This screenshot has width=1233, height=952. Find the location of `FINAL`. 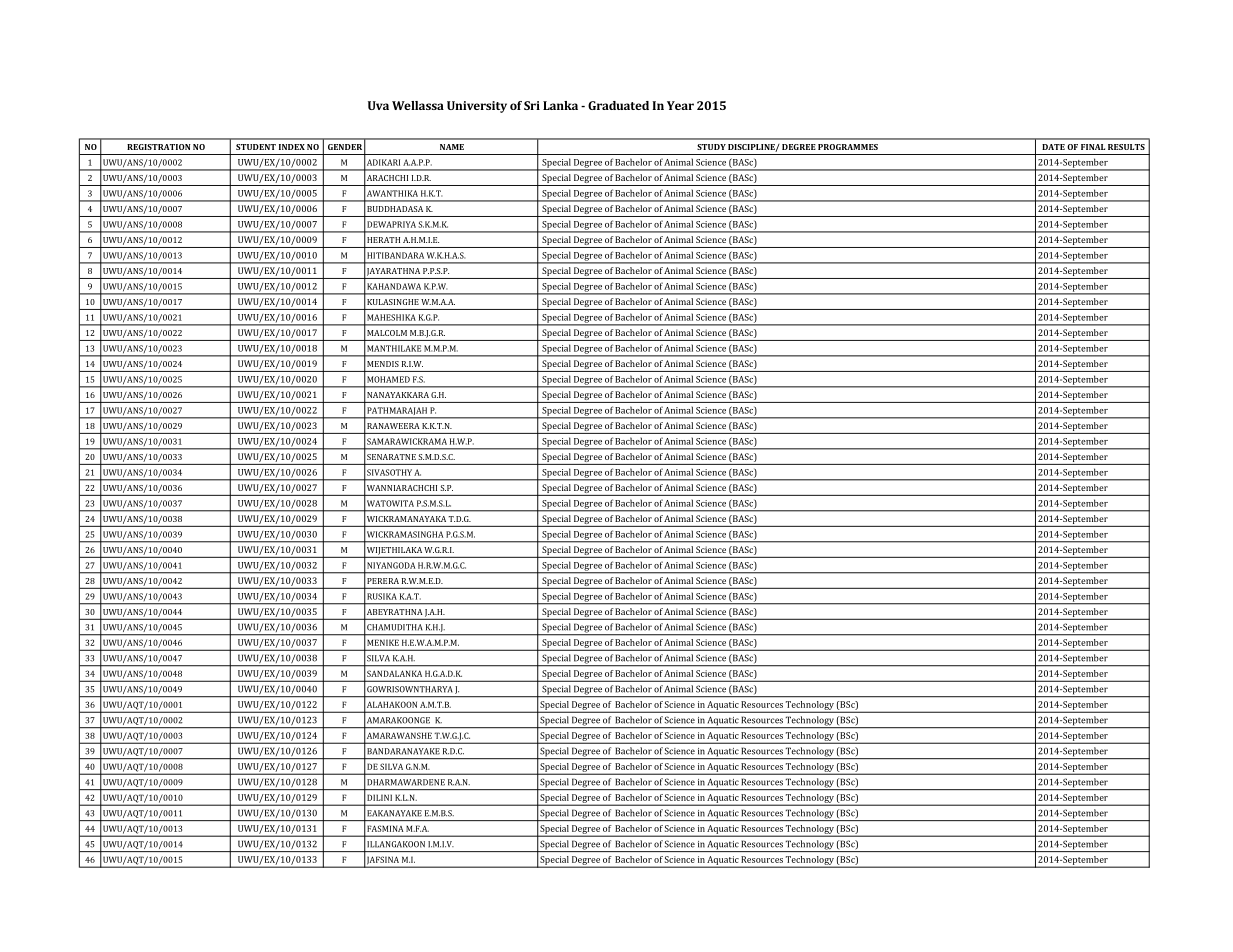

FINAL is located at coordinates (1093, 147).
